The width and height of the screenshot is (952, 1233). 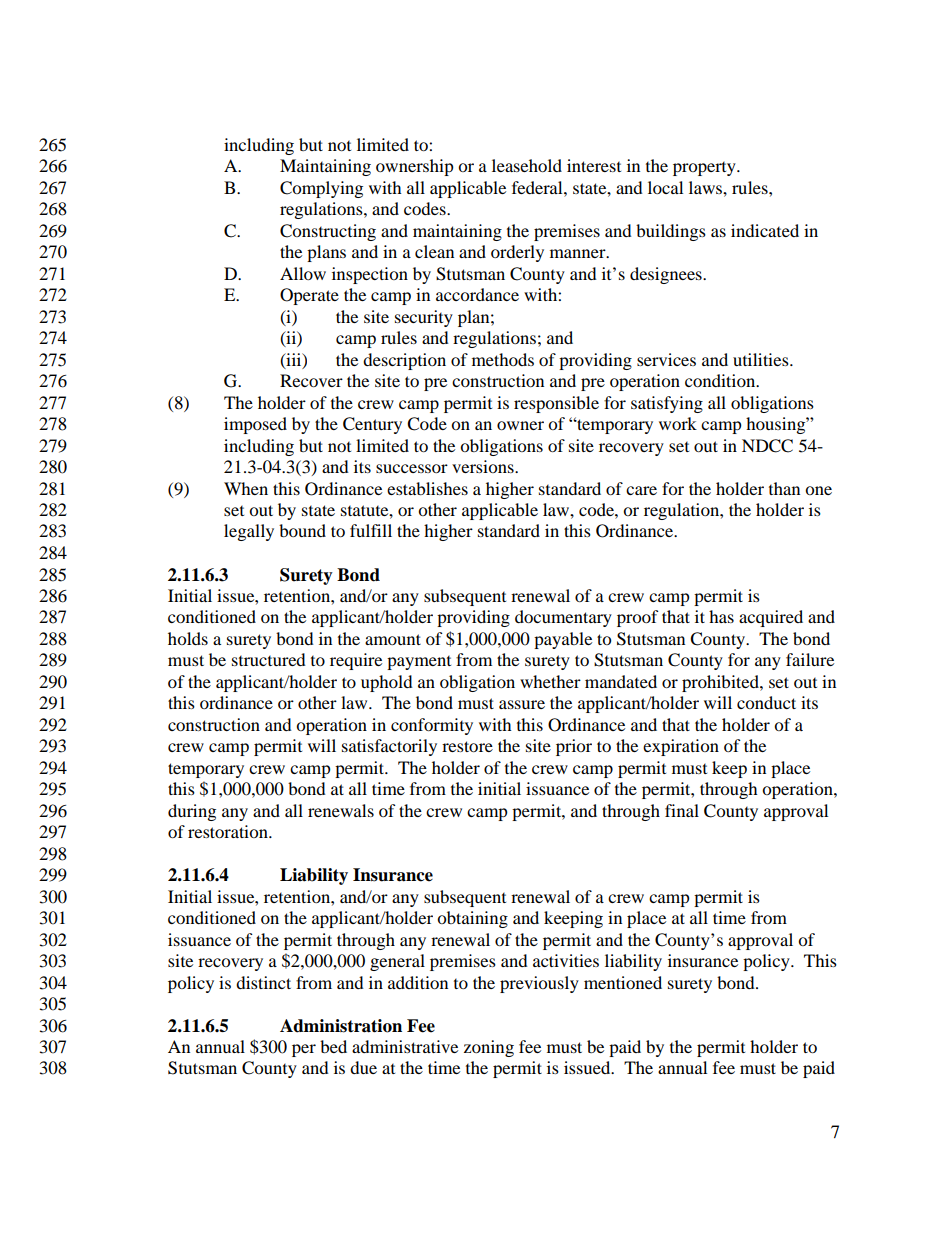 I want to click on zoning, so click(x=489, y=1048).
